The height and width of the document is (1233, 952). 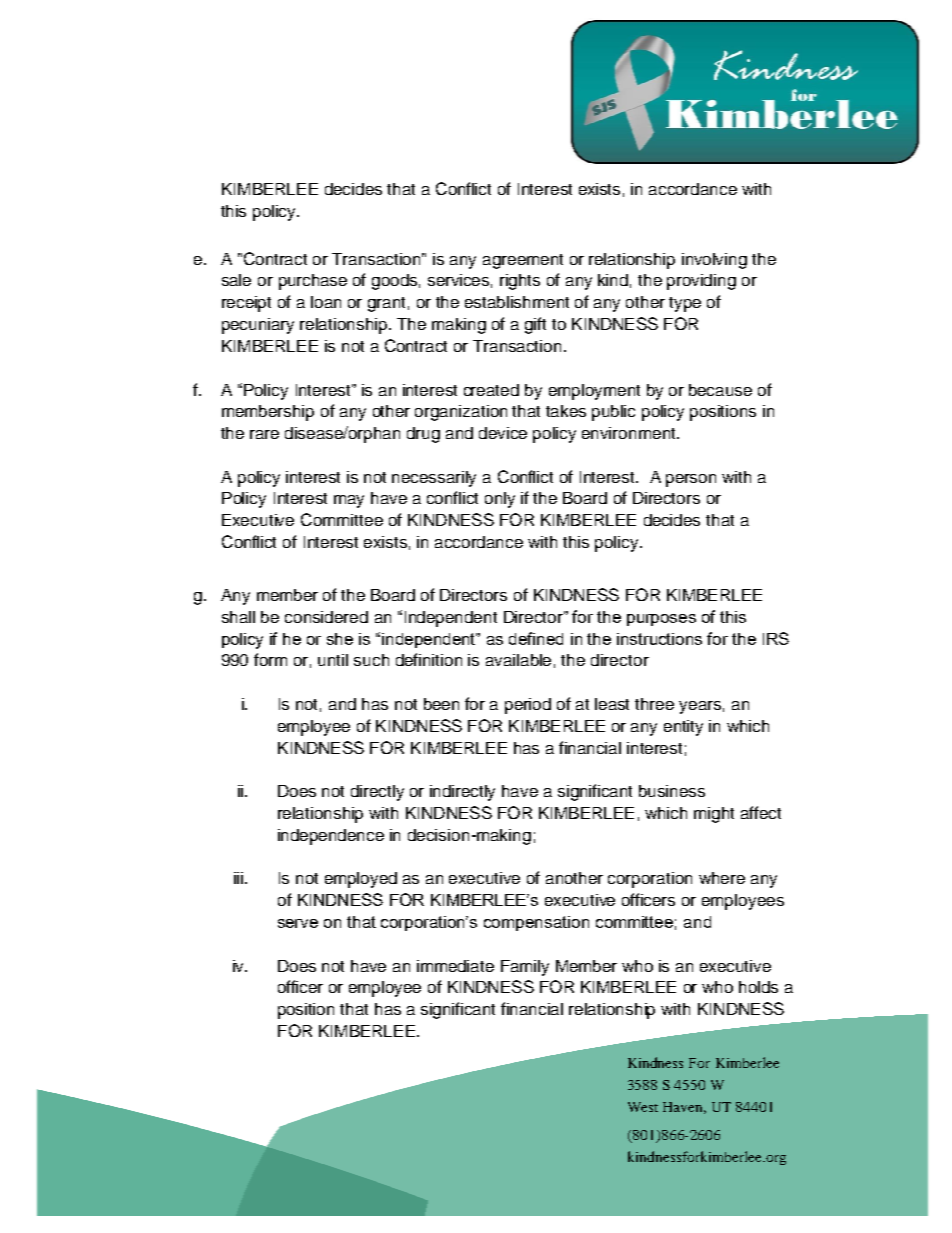 I want to click on period, so click(x=528, y=706).
